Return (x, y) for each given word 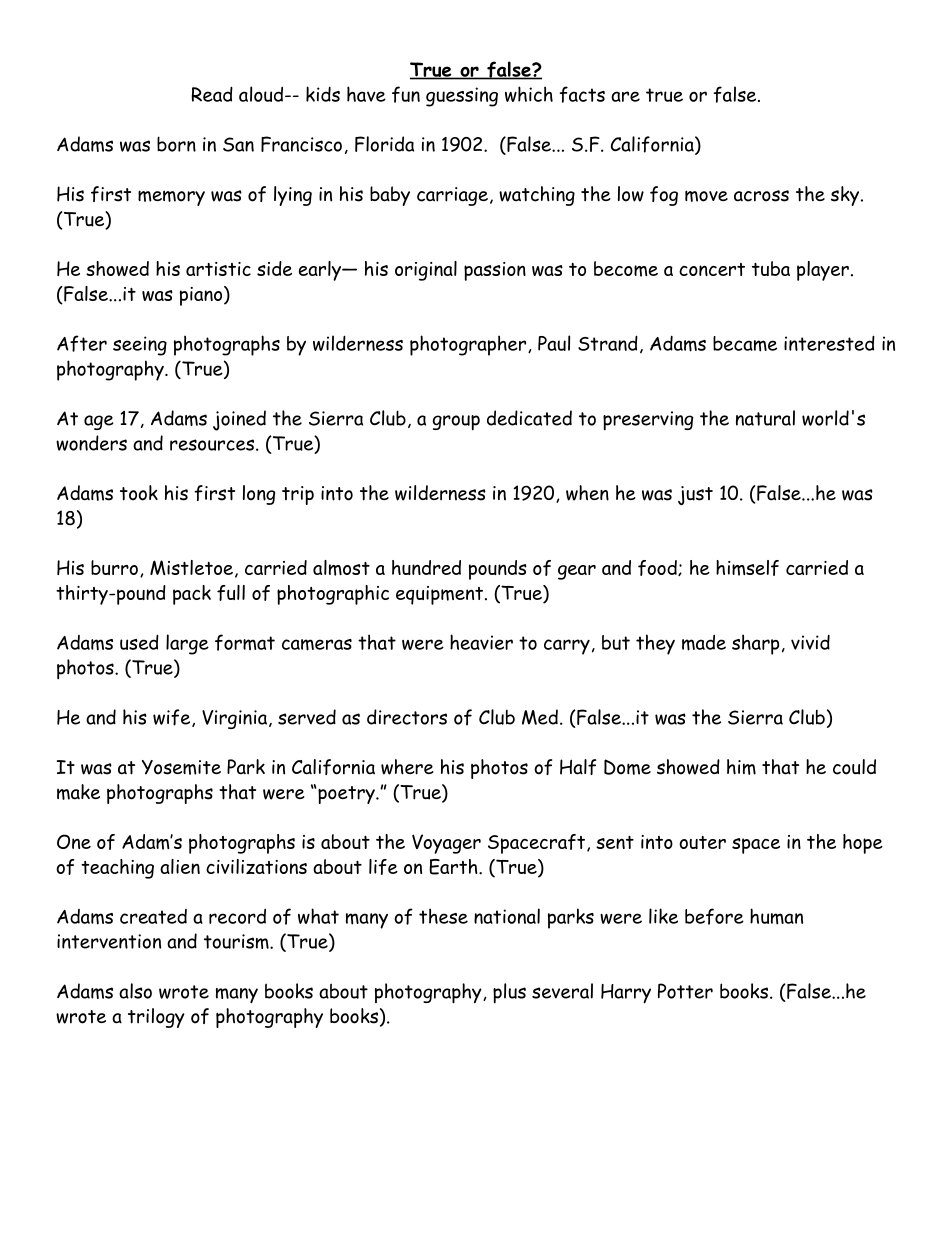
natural (765, 418)
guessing (462, 97)
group (456, 422)
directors (407, 717)
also (135, 991)
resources (212, 445)
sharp (755, 644)
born (176, 144)
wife (173, 718)
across (761, 196)
